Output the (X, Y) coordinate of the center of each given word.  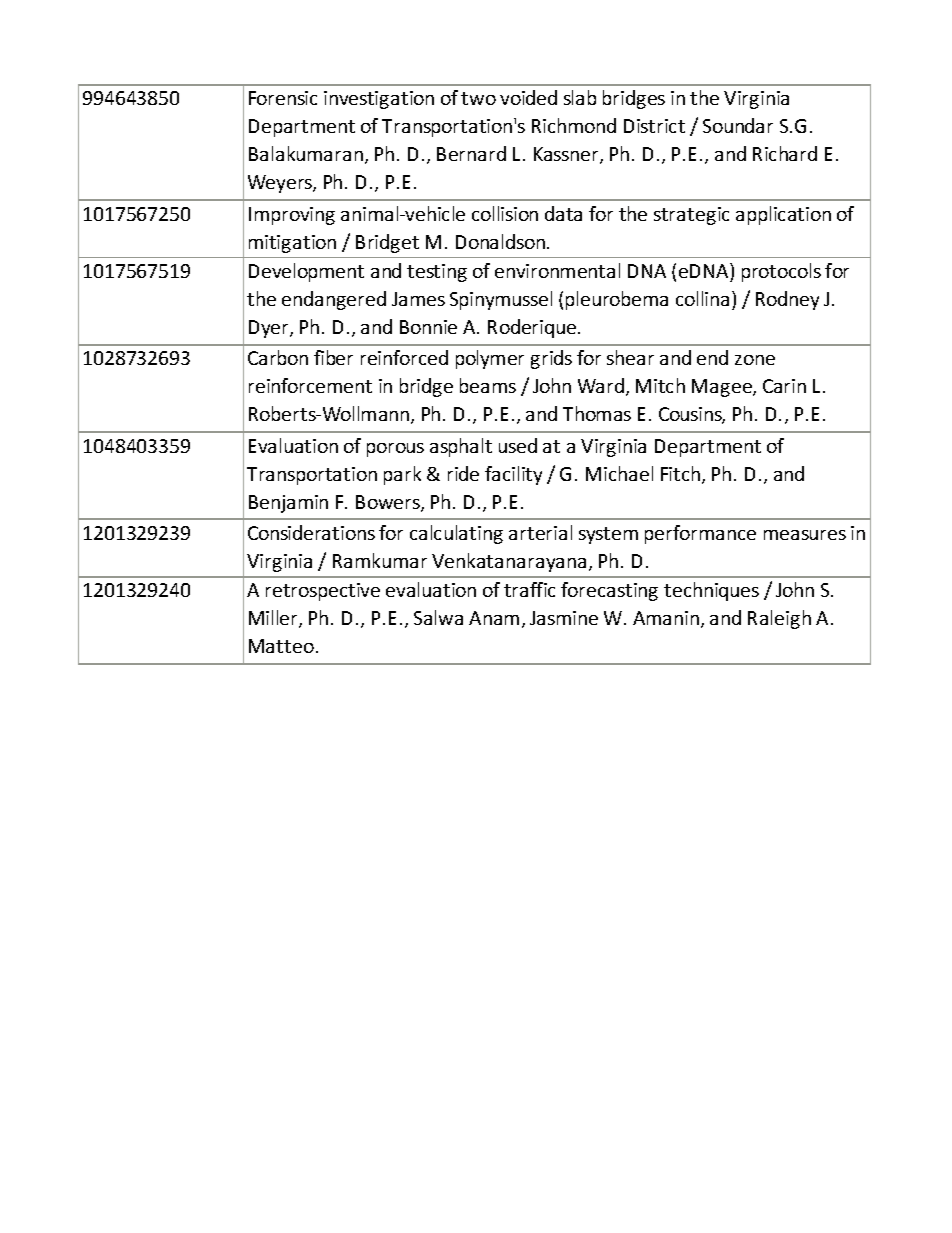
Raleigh (779, 619)
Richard (785, 153)
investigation (379, 100)
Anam (494, 618)
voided (528, 97)
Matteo (281, 646)
